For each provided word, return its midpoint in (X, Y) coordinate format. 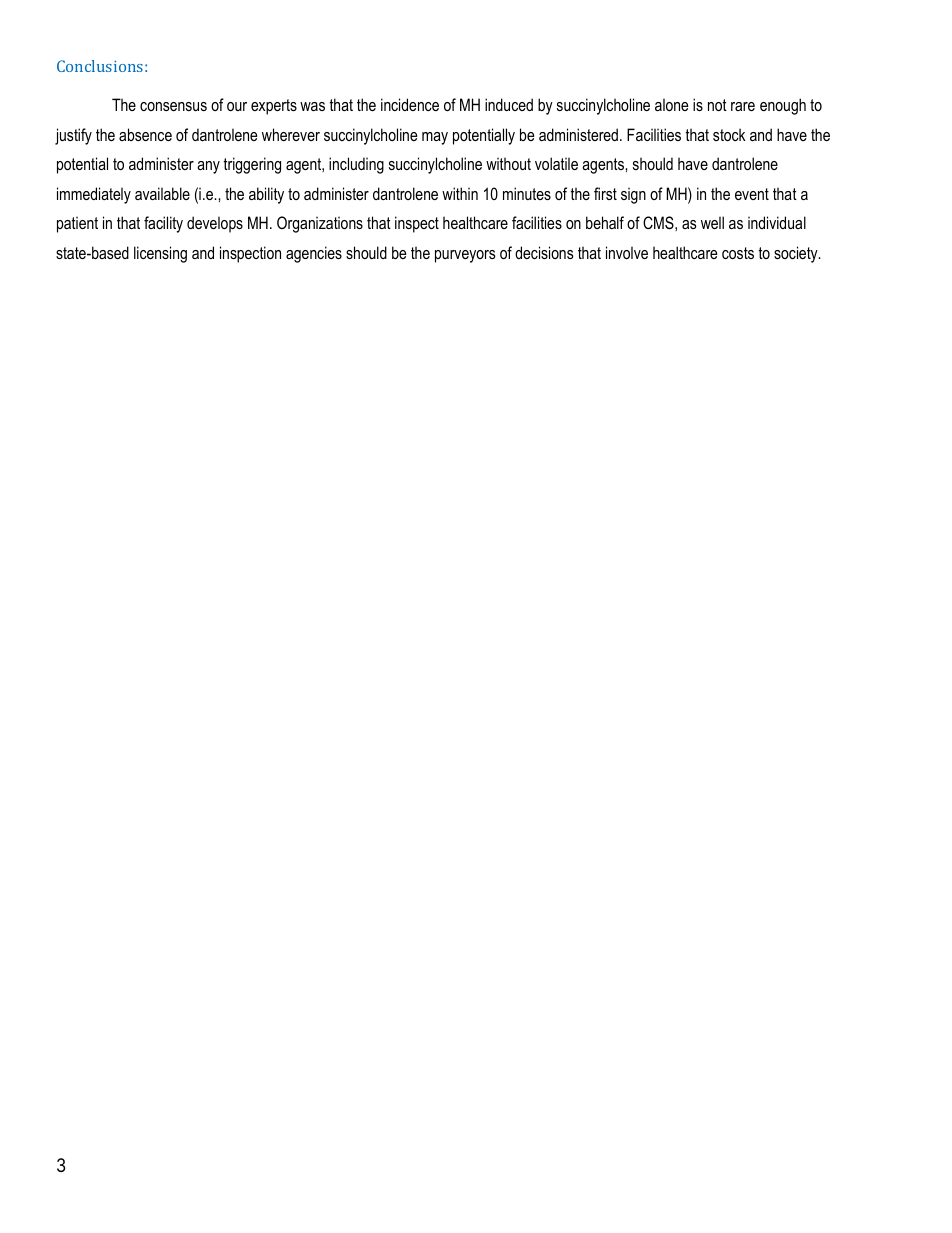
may (435, 138)
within (460, 193)
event (752, 194)
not (717, 105)
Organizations (320, 224)
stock (729, 134)
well (712, 222)
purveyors (465, 256)
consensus (173, 106)
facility (163, 224)
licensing (160, 254)
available (162, 193)
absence (145, 134)
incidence (410, 104)
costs (738, 253)
